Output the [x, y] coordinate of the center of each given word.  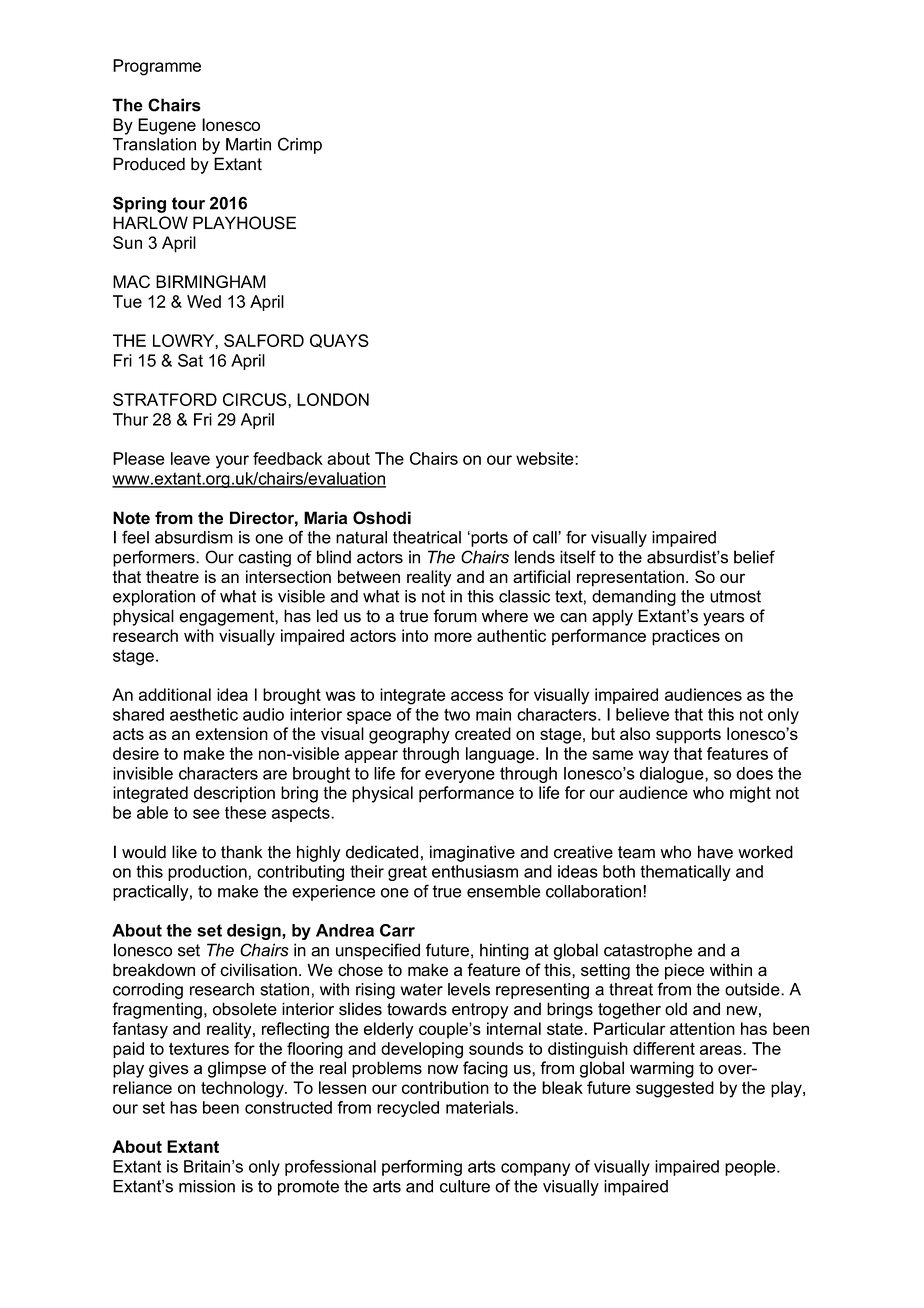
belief [754, 557]
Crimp [300, 145]
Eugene [167, 126]
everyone [460, 776]
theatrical [427, 537]
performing [422, 1168]
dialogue [673, 775]
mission [207, 1186]
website [546, 458]
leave [190, 458]
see [206, 814]
